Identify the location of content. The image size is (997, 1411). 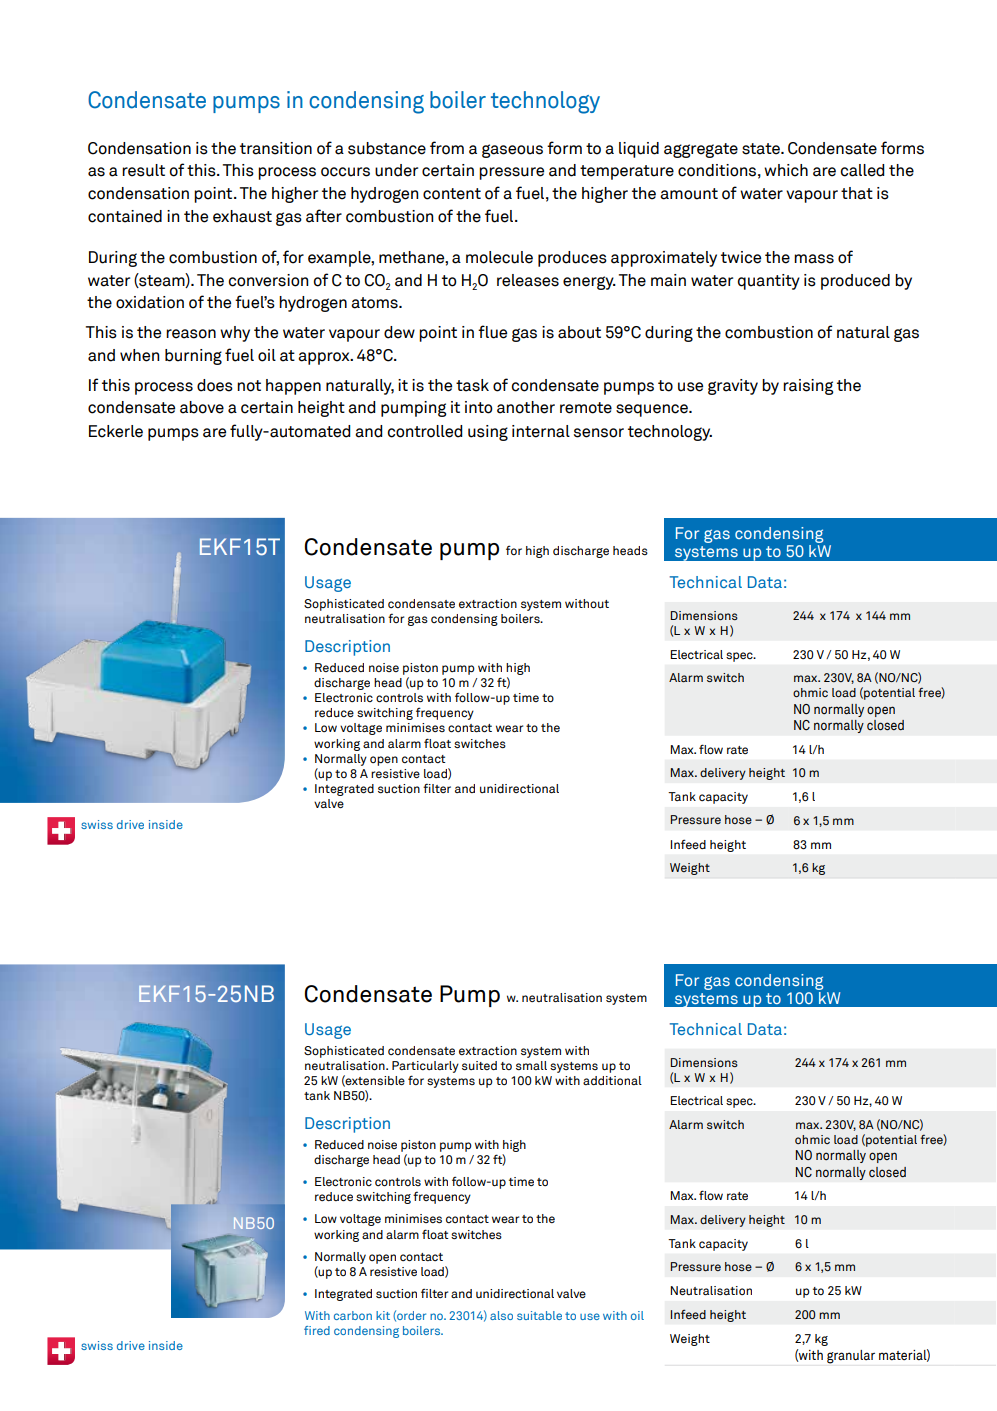
(452, 194).
